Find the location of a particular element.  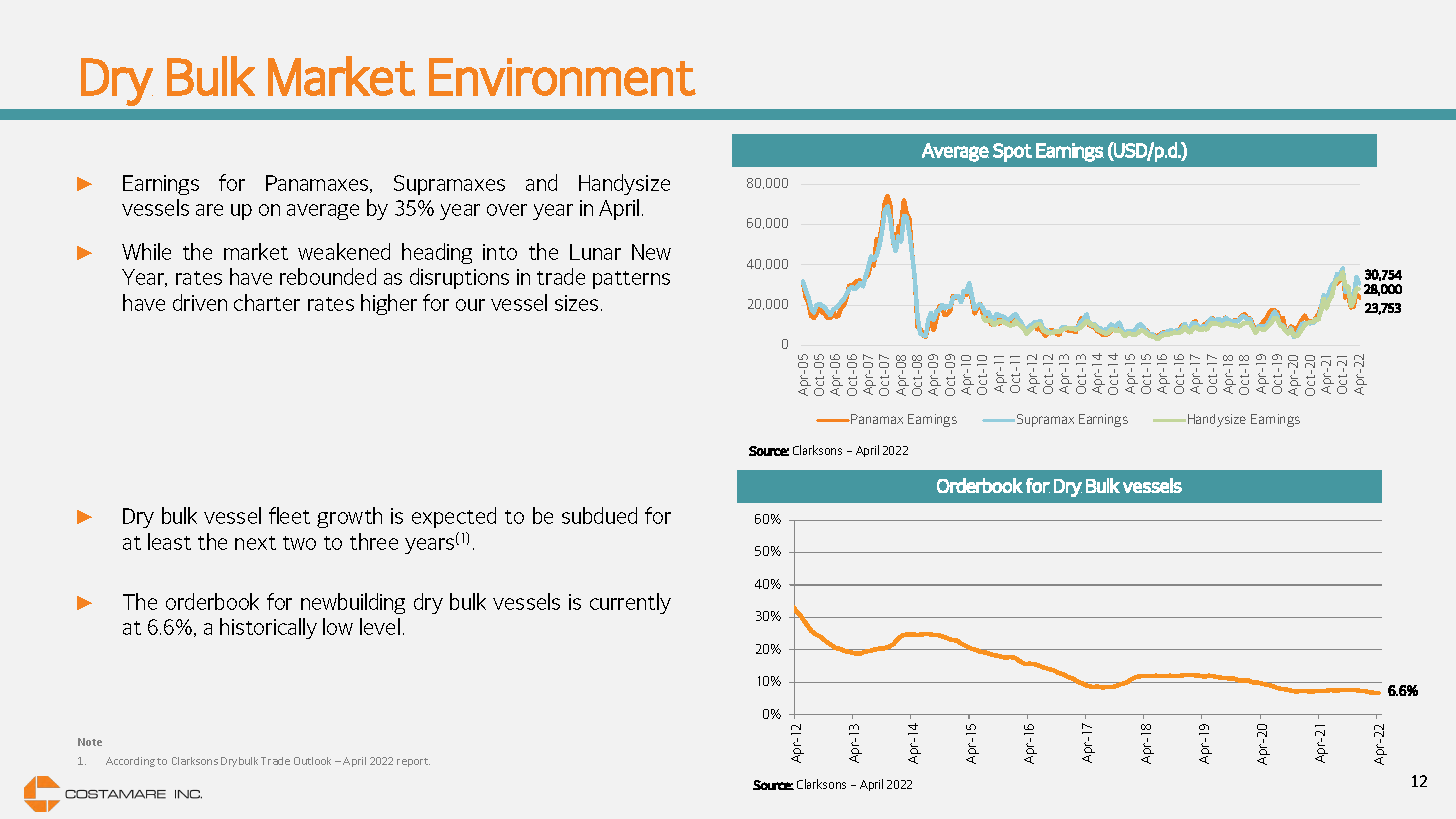

subdued is located at coordinates (599, 515).
